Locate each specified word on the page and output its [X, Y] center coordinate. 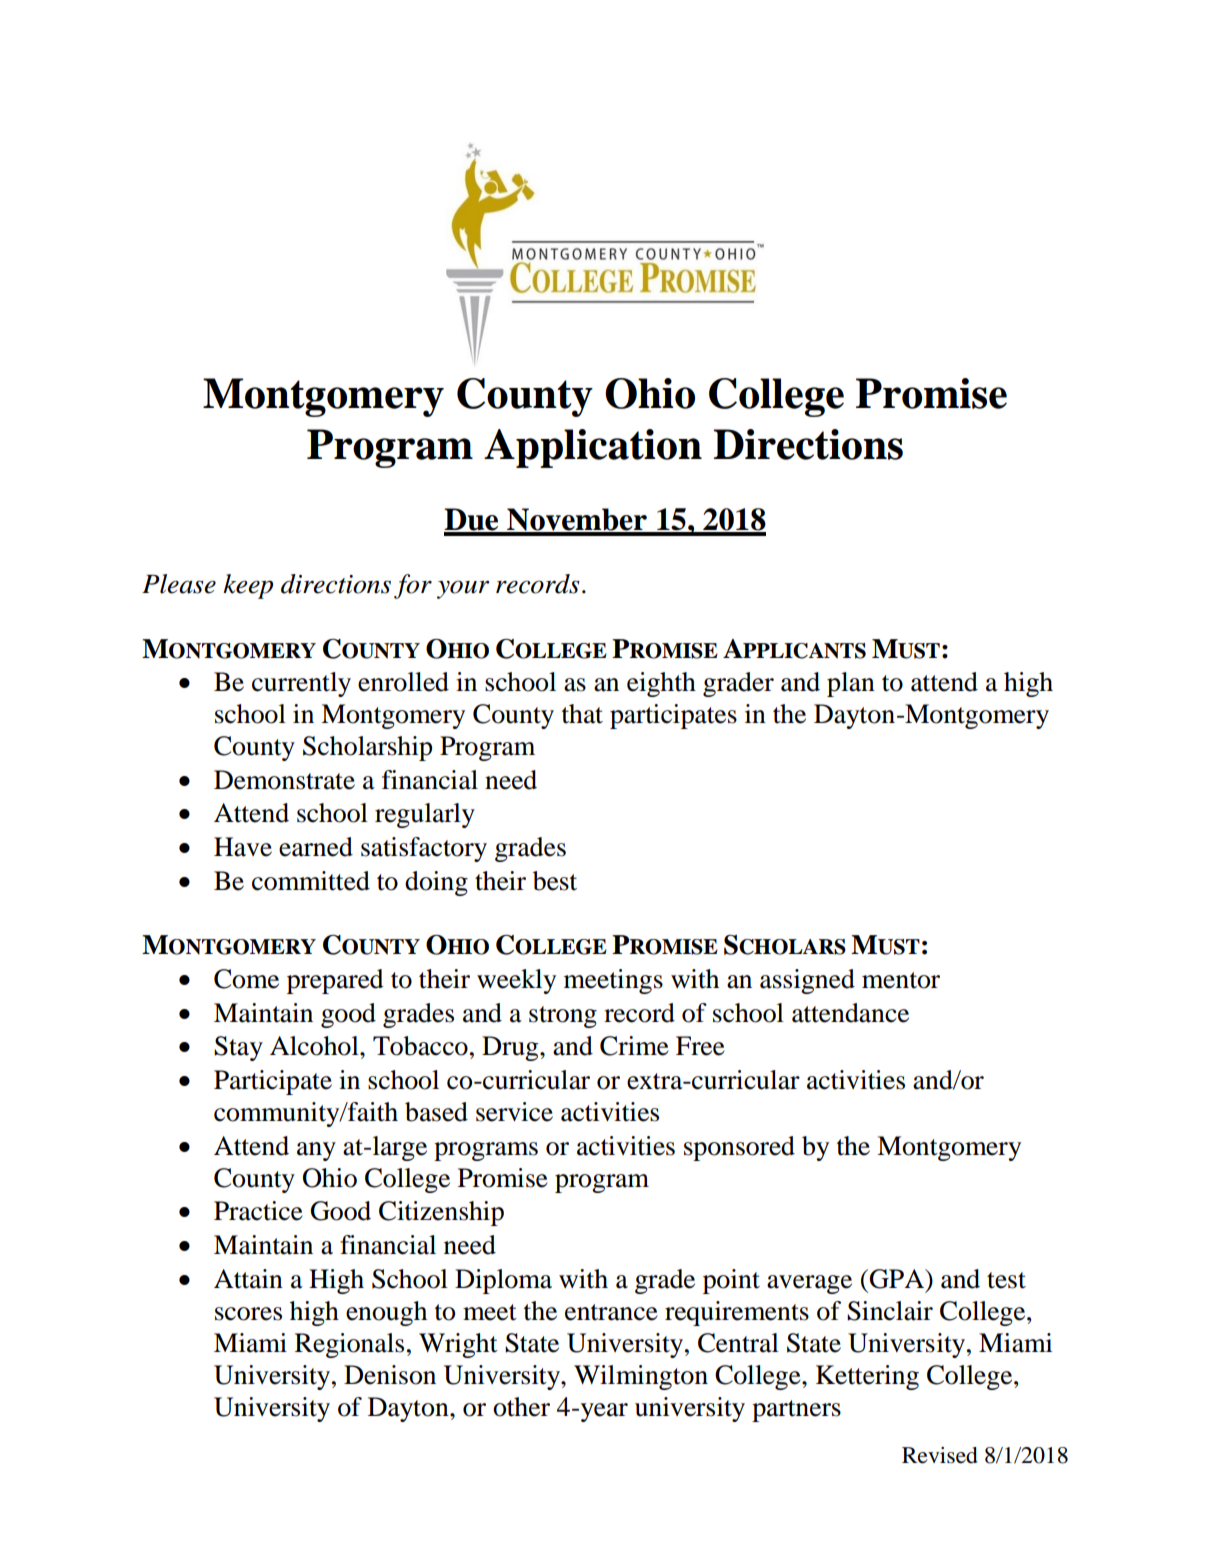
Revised [940, 1455]
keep [248, 586]
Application [593, 448]
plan [851, 684]
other [521, 1407]
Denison [390, 1375]
